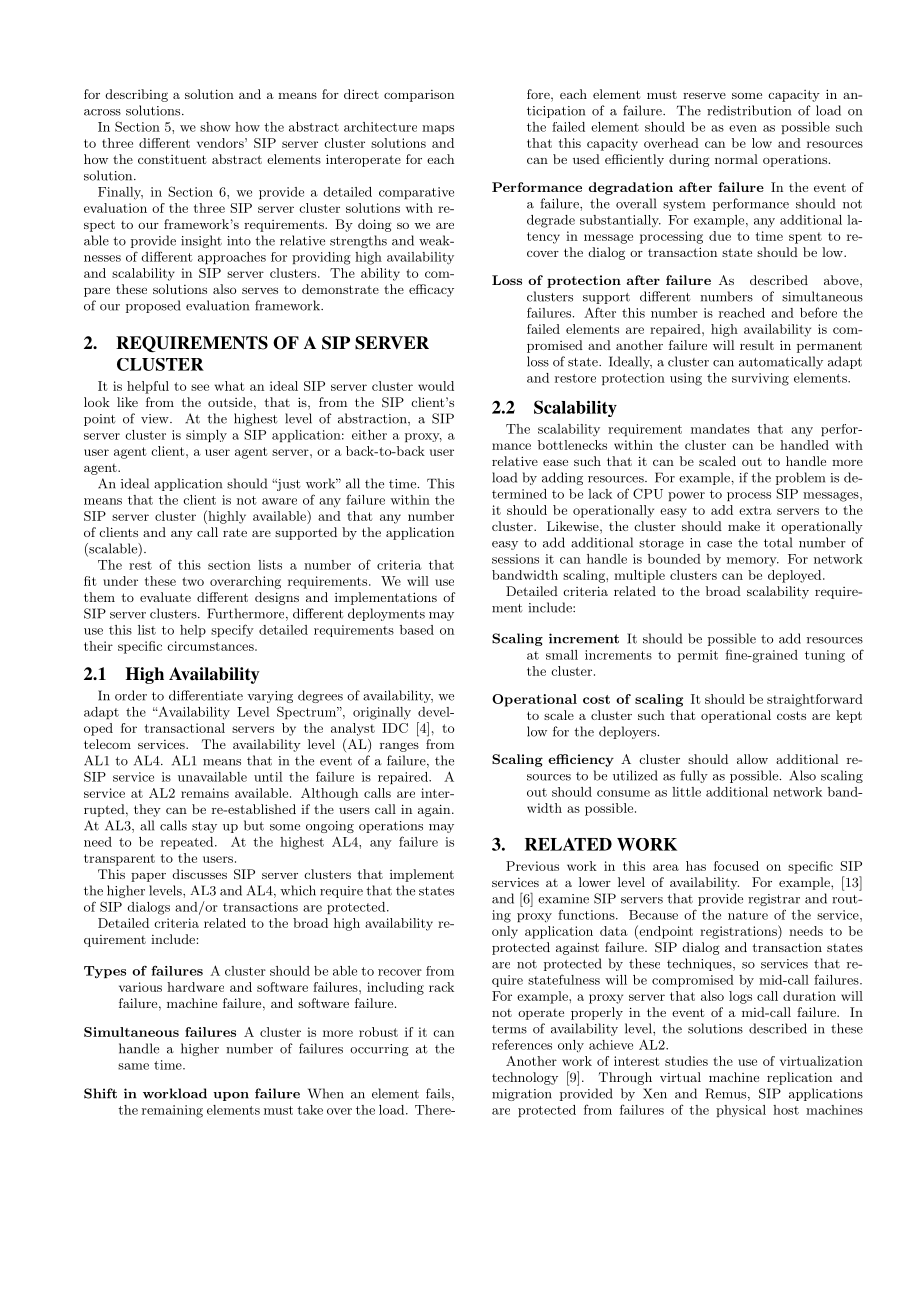 This page has height=1308, width=924. Describe the element at coordinates (438, 129) in the page. I see `maps` at that location.
